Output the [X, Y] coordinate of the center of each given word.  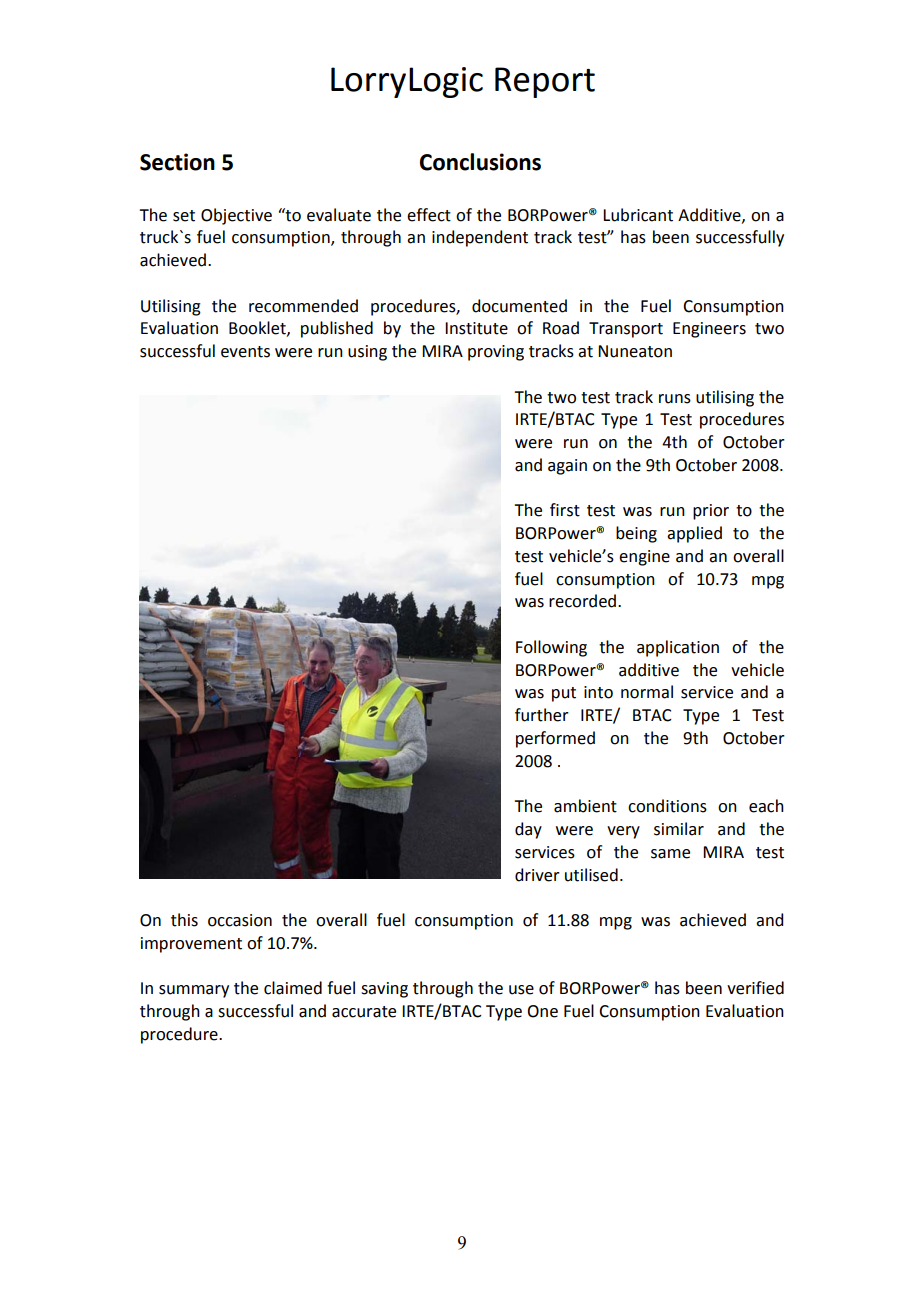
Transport [626, 330]
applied [694, 534]
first [565, 510]
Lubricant [638, 215]
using [367, 353]
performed [555, 739]
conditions [667, 806]
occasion [240, 920]
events [245, 352]
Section [177, 162]
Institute [476, 328]
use [521, 990]
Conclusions [480, 162]
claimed [293, 988]
